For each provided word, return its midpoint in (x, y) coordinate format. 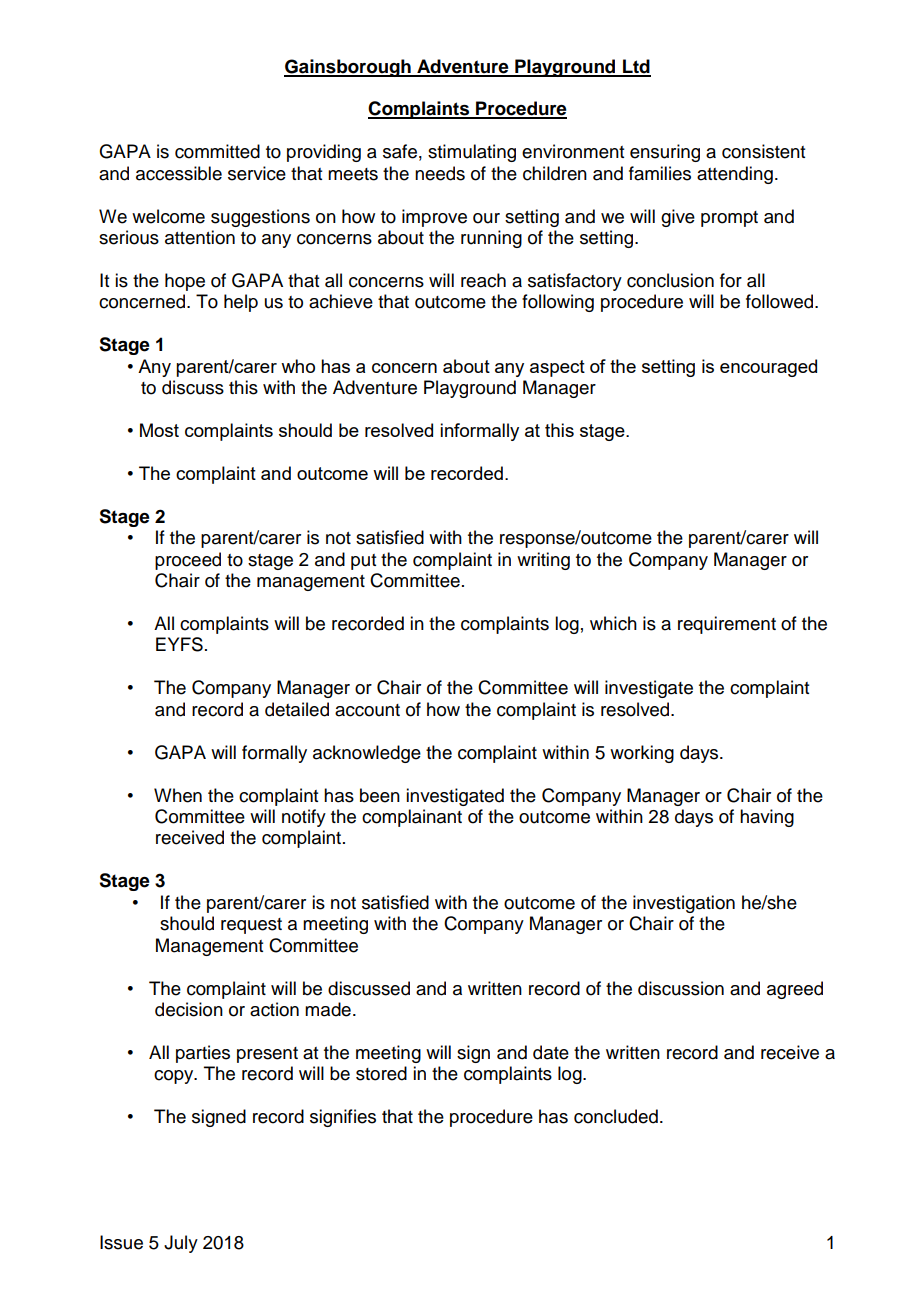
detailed (297, 709)
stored (381, 1073)
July (181, 1244)
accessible (179, 173)
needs (440, 173)
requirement (727, 625)
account (367, 710)
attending (735, 175)
